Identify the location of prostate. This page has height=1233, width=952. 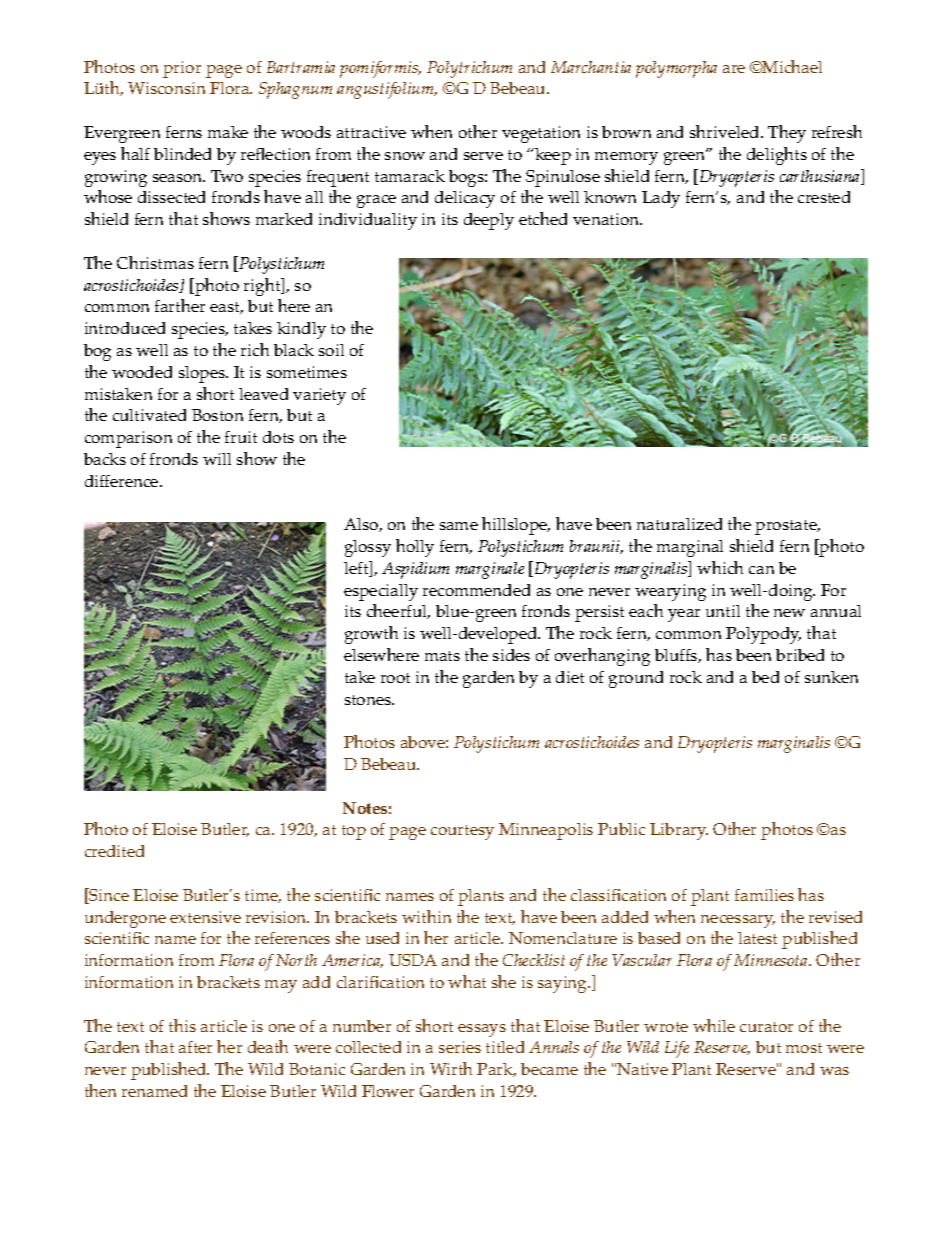
(787, 527).
